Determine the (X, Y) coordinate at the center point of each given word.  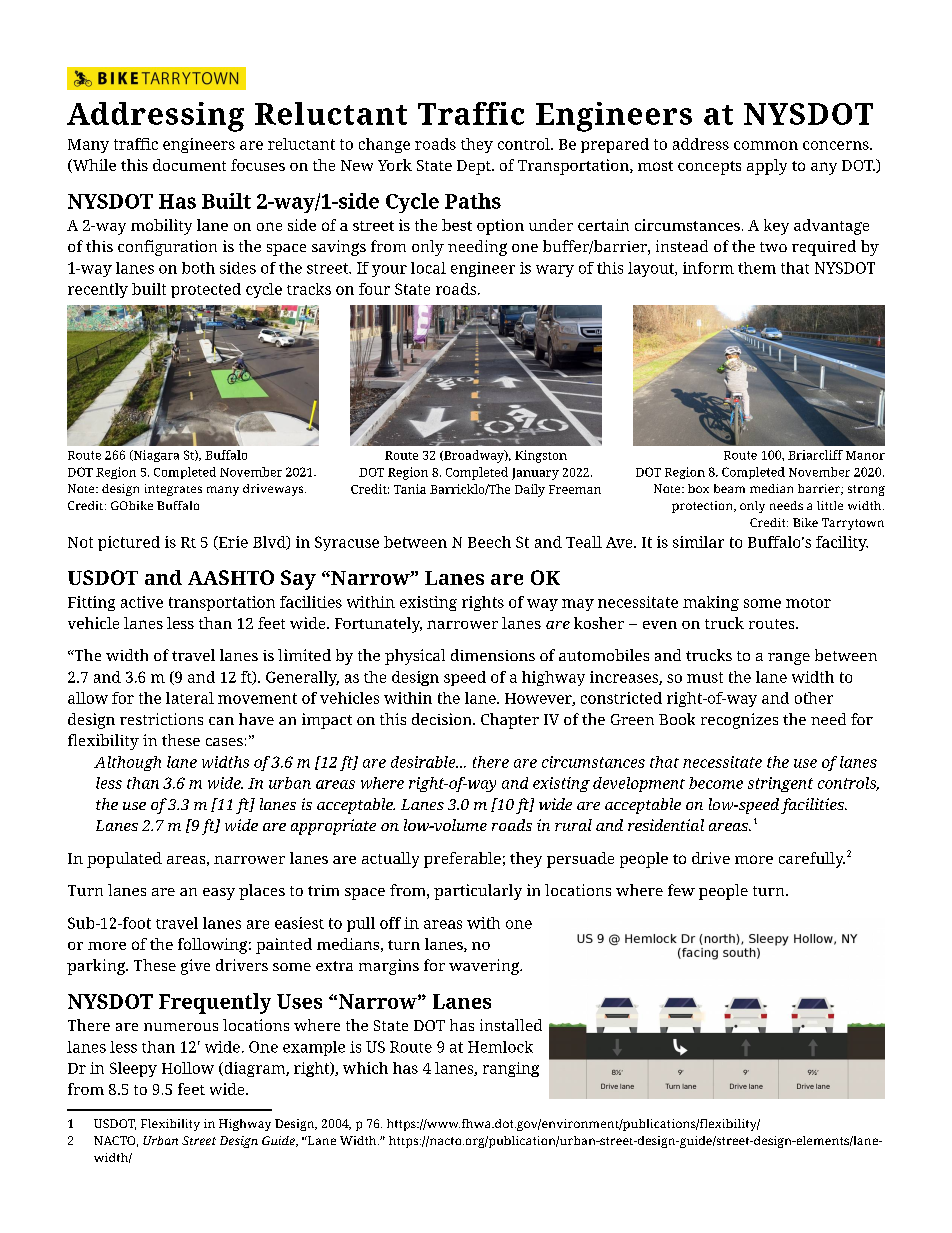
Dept (475, 167)
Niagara (155, 456)
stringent (780, 784)
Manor (865, 455)
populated (124, 860)
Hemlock (500, 1047)
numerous (181, 1027)
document (189, 165)
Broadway (474, 456)
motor (808, 603)
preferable (462, 860)
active (142, 602)
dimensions (493, 655)
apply (767, 167)
